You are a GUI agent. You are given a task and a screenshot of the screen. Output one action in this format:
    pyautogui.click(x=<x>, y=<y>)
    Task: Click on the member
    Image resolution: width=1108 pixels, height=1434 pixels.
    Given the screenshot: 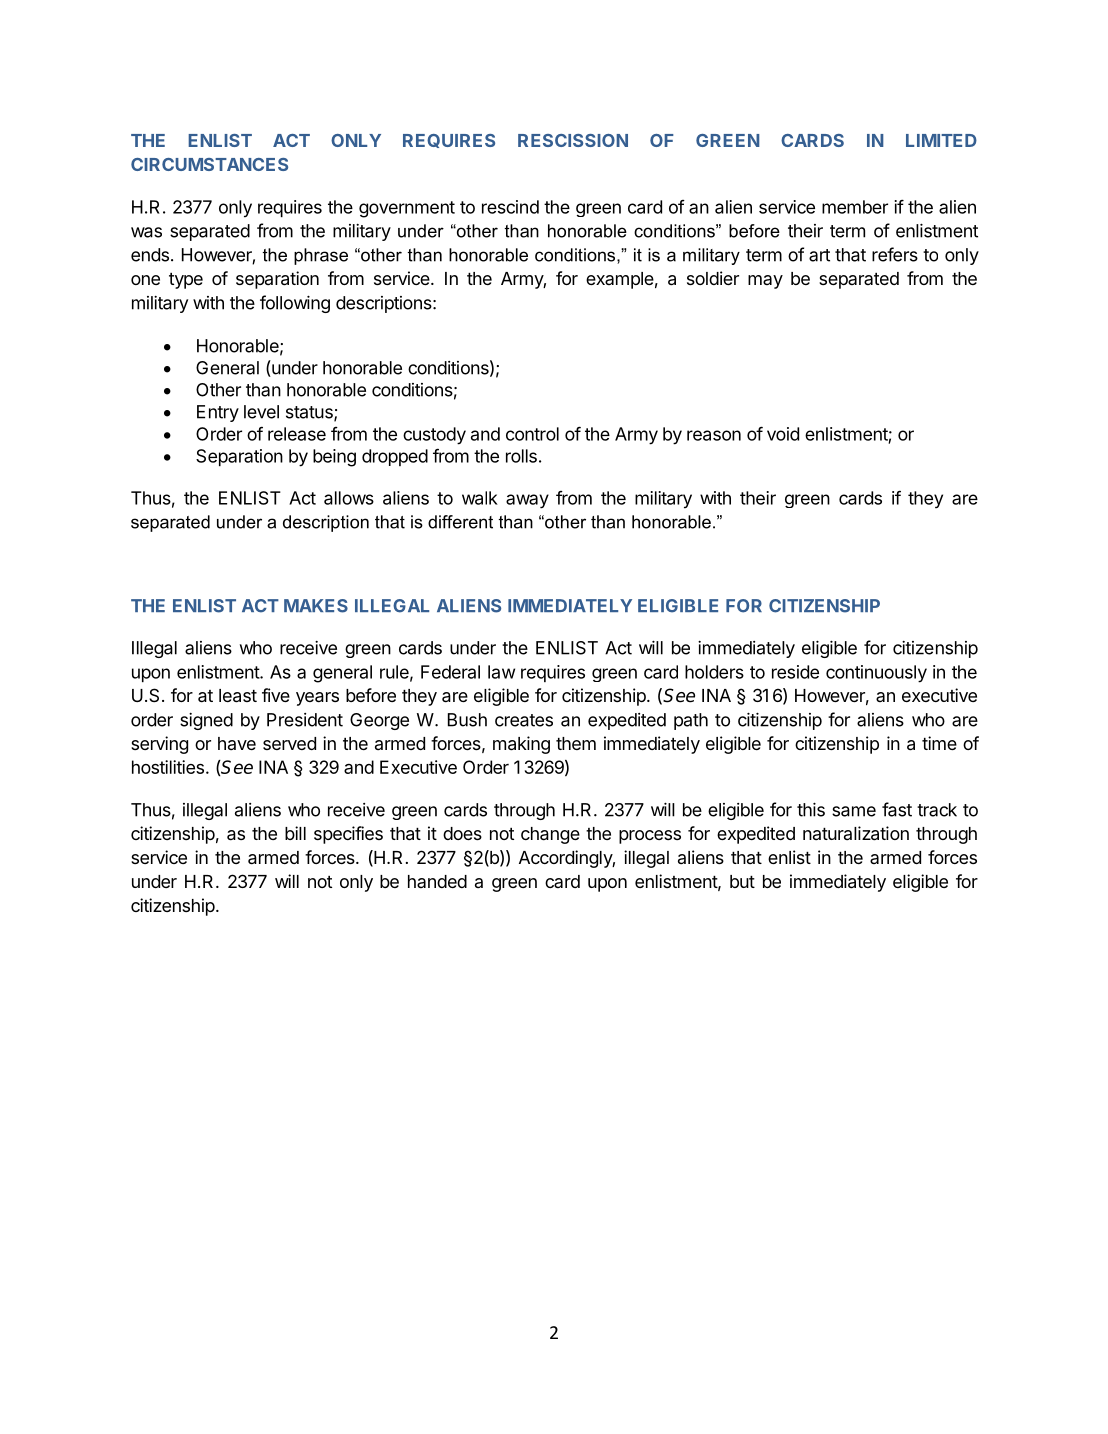 What is the action you would take?
    pyautogui.click(x=855, y=207)
